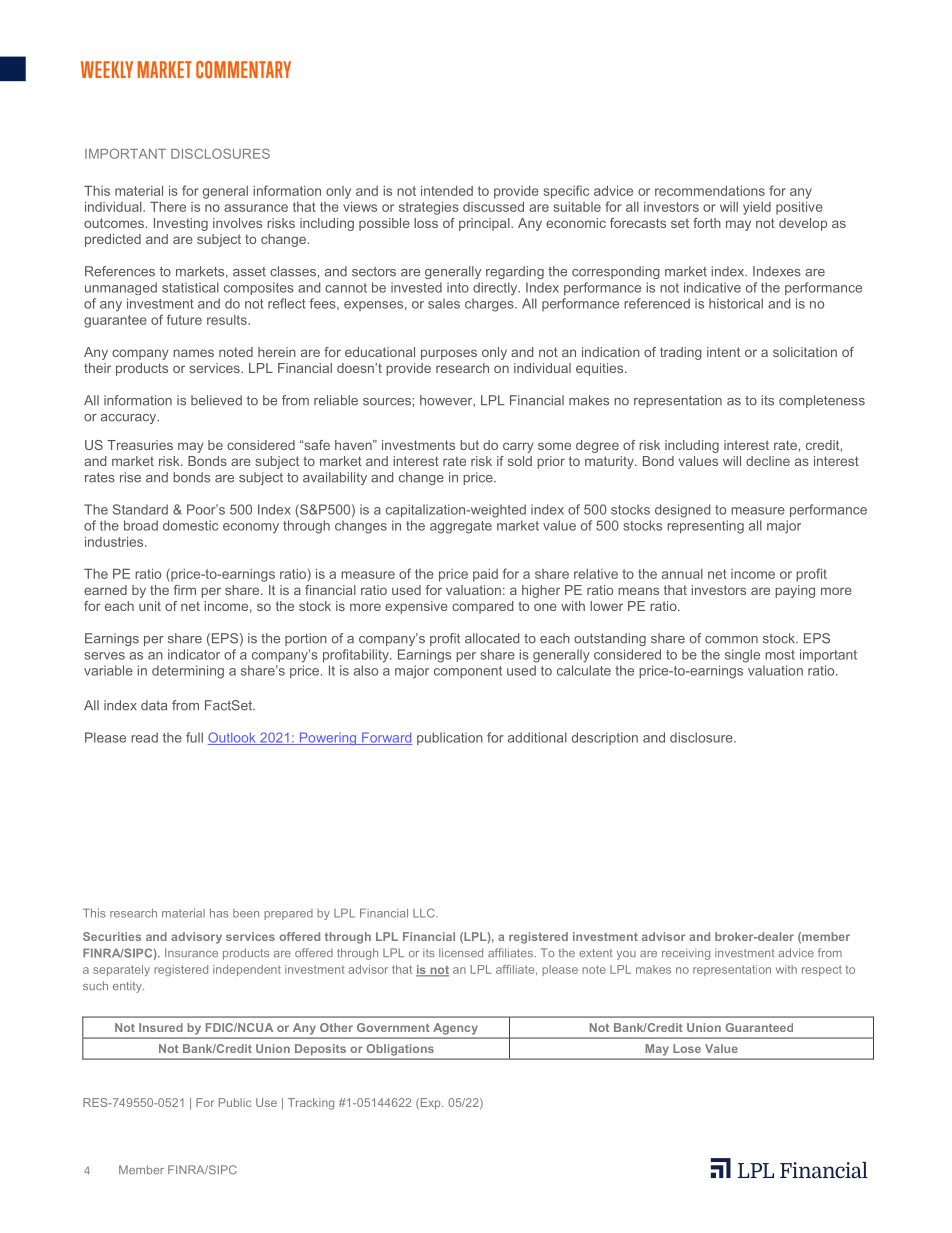  Describe the element at coordinates (194, 737) in the screenshot. I see `full` at that location.
